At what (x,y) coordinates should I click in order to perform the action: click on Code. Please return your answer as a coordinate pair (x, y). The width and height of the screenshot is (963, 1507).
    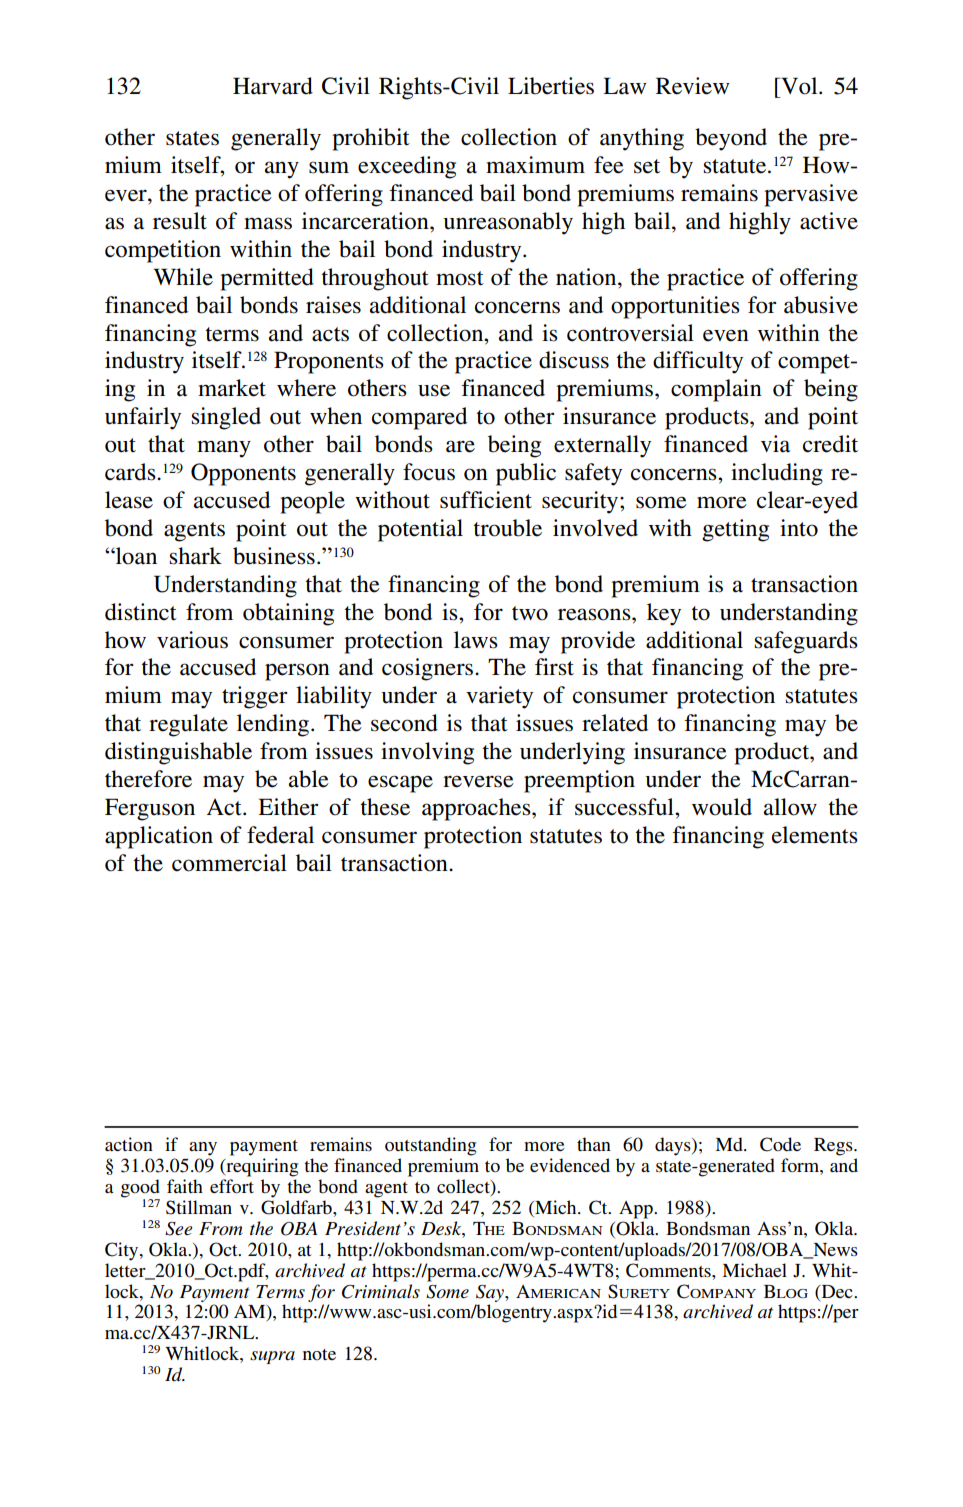
    Looking at the image, I should click on (780, 1144).
